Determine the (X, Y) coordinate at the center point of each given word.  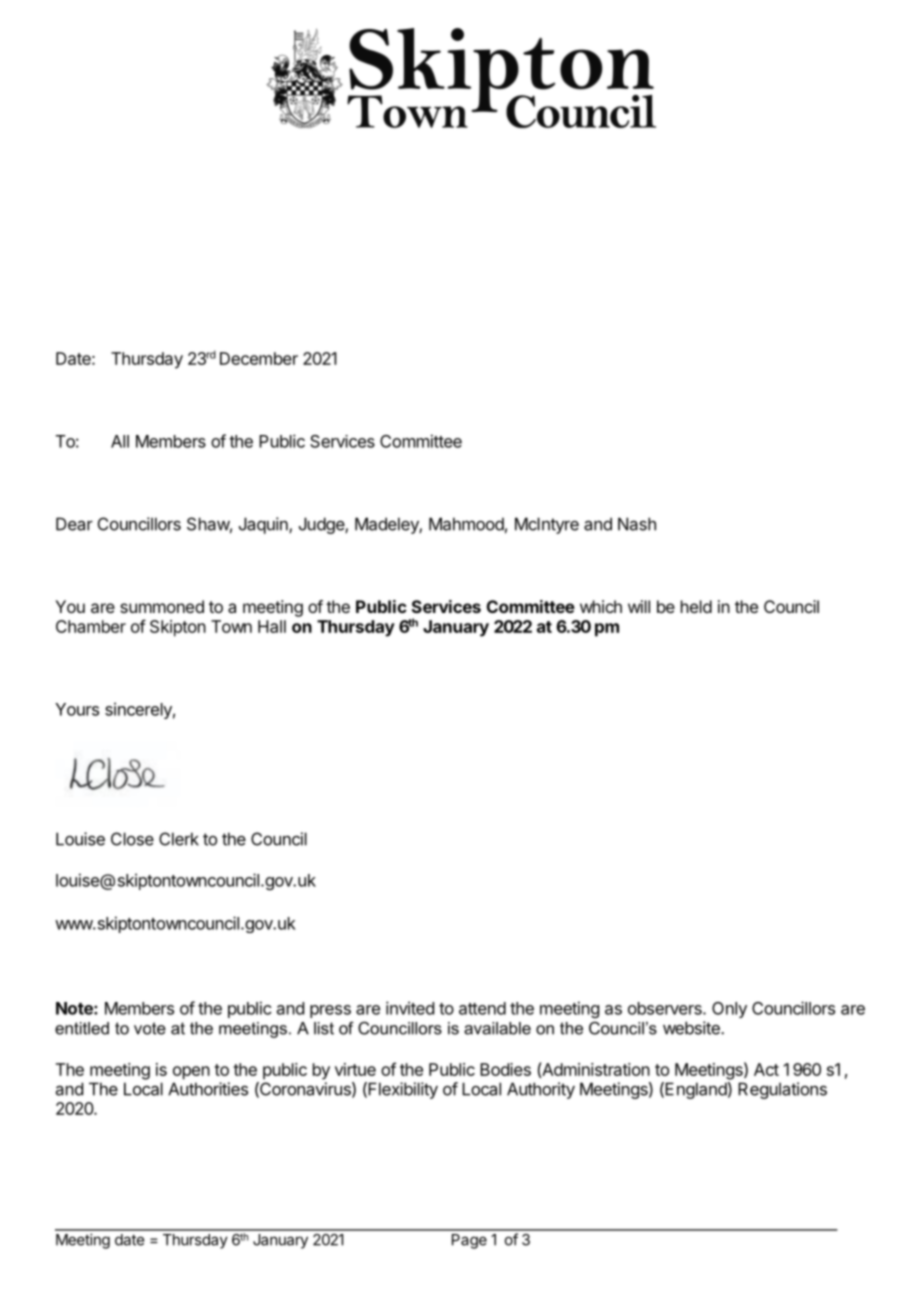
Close (132, 839)
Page (469, 1241)
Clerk (179, 839)
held (696, 606)
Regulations (782, 1090)
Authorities (208, 1089)
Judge (322, 525)
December (259, 358)
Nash (637, 524)
